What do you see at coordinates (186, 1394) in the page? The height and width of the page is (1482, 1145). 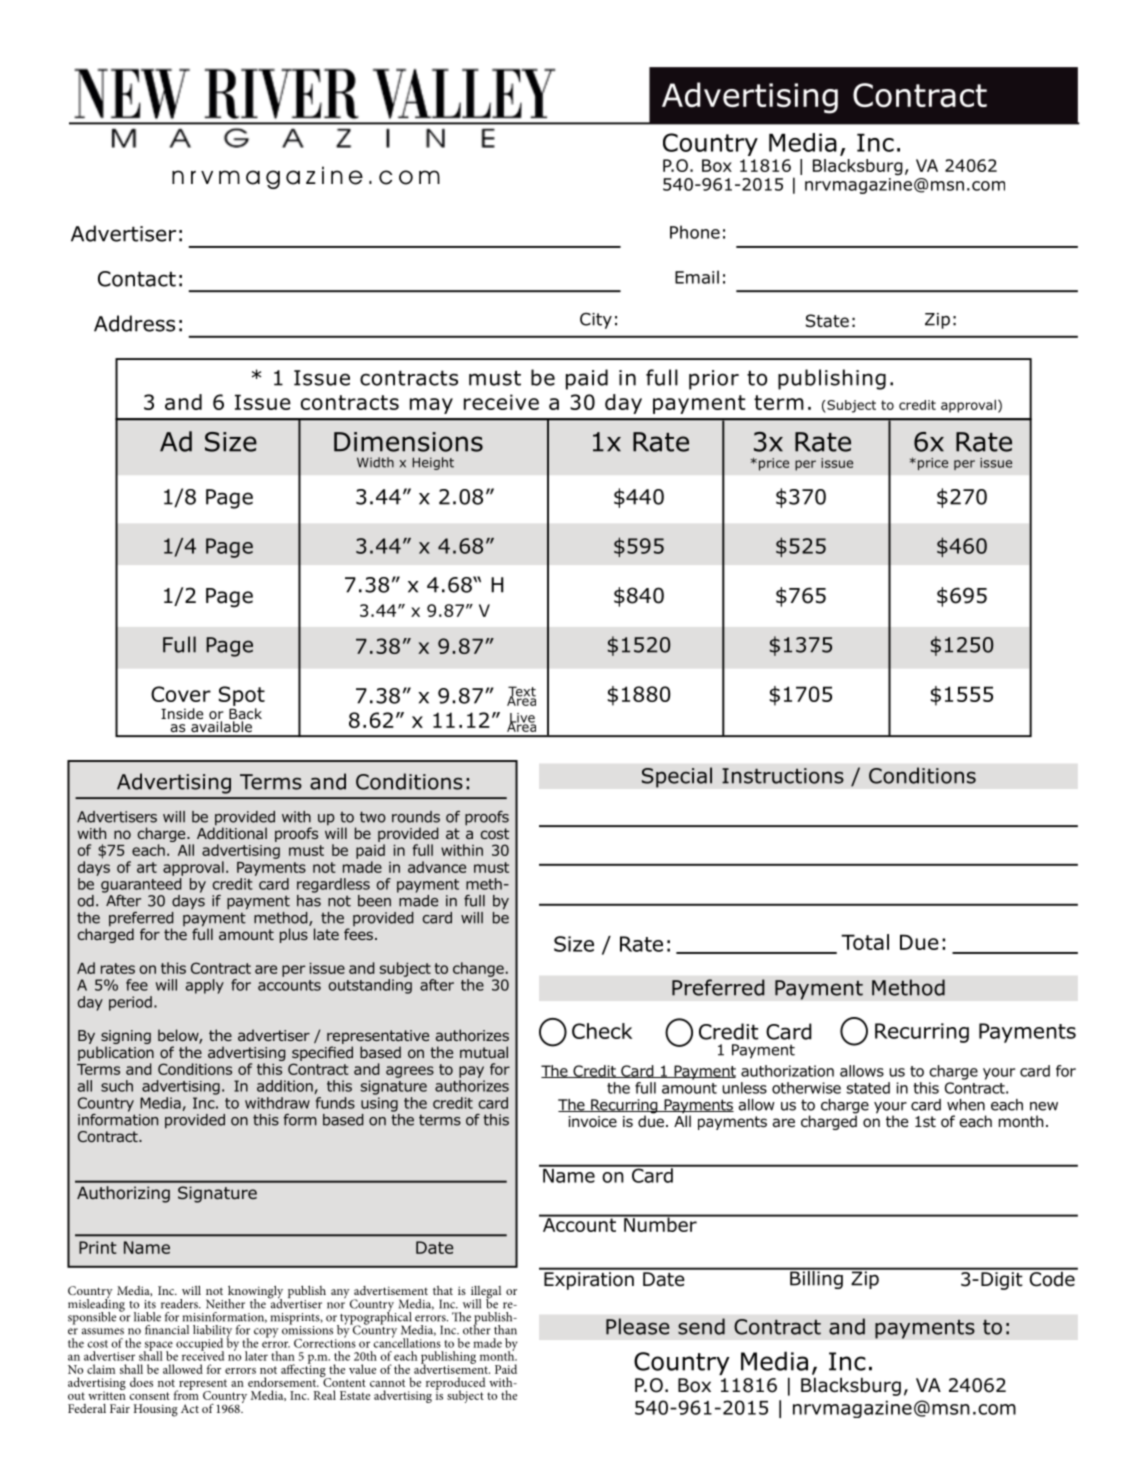 I see `from` at bounding box center [186, 1394].
